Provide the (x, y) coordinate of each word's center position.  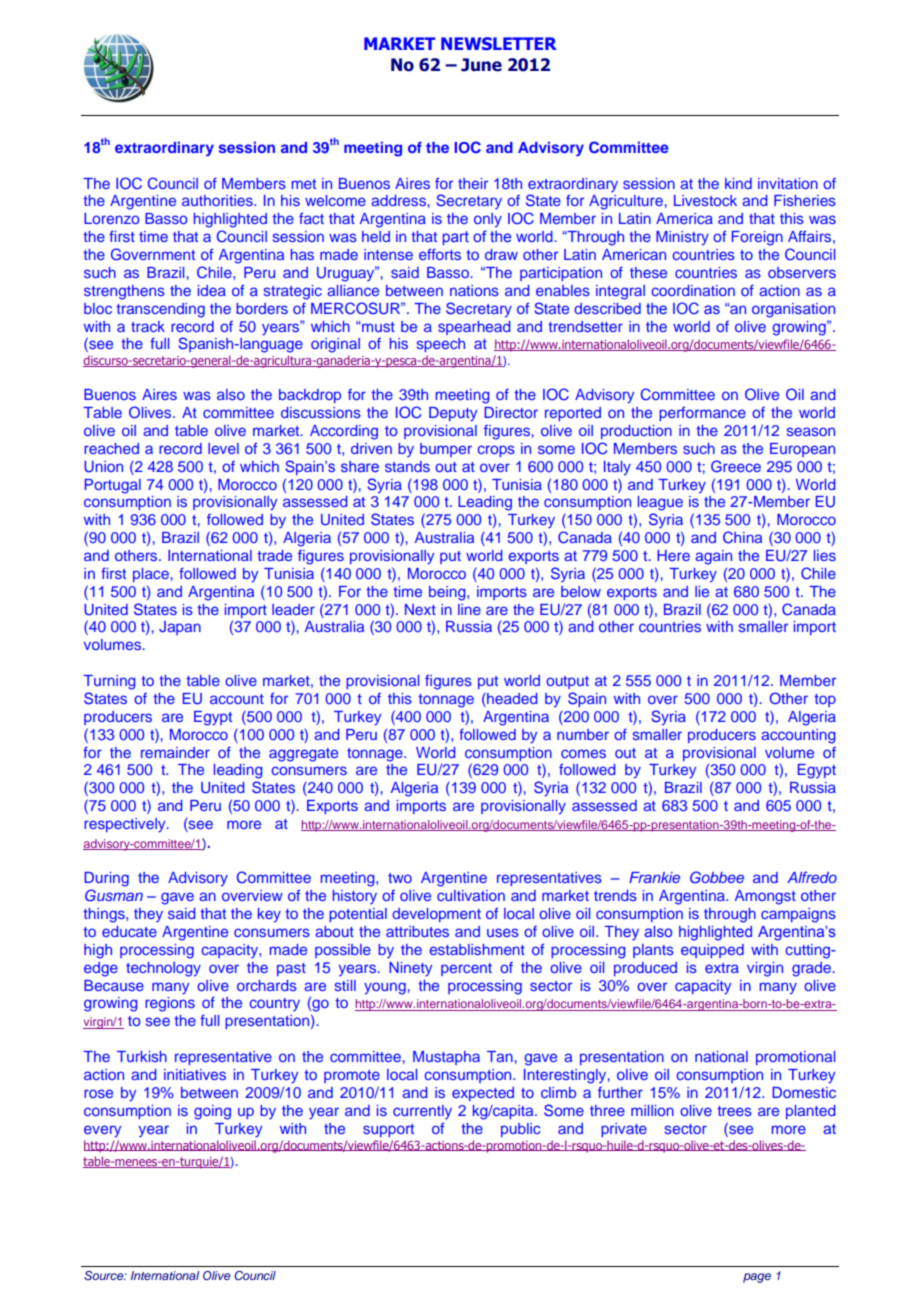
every (102, 1131)
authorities (218, 200)
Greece (736, 466)
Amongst (765, 897)
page (757, 1278)
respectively (126, 825)
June (481, 65)
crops (496, 451)
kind (738, 183)
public (521, 1130)
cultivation (471, 895)
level (223, 448)
